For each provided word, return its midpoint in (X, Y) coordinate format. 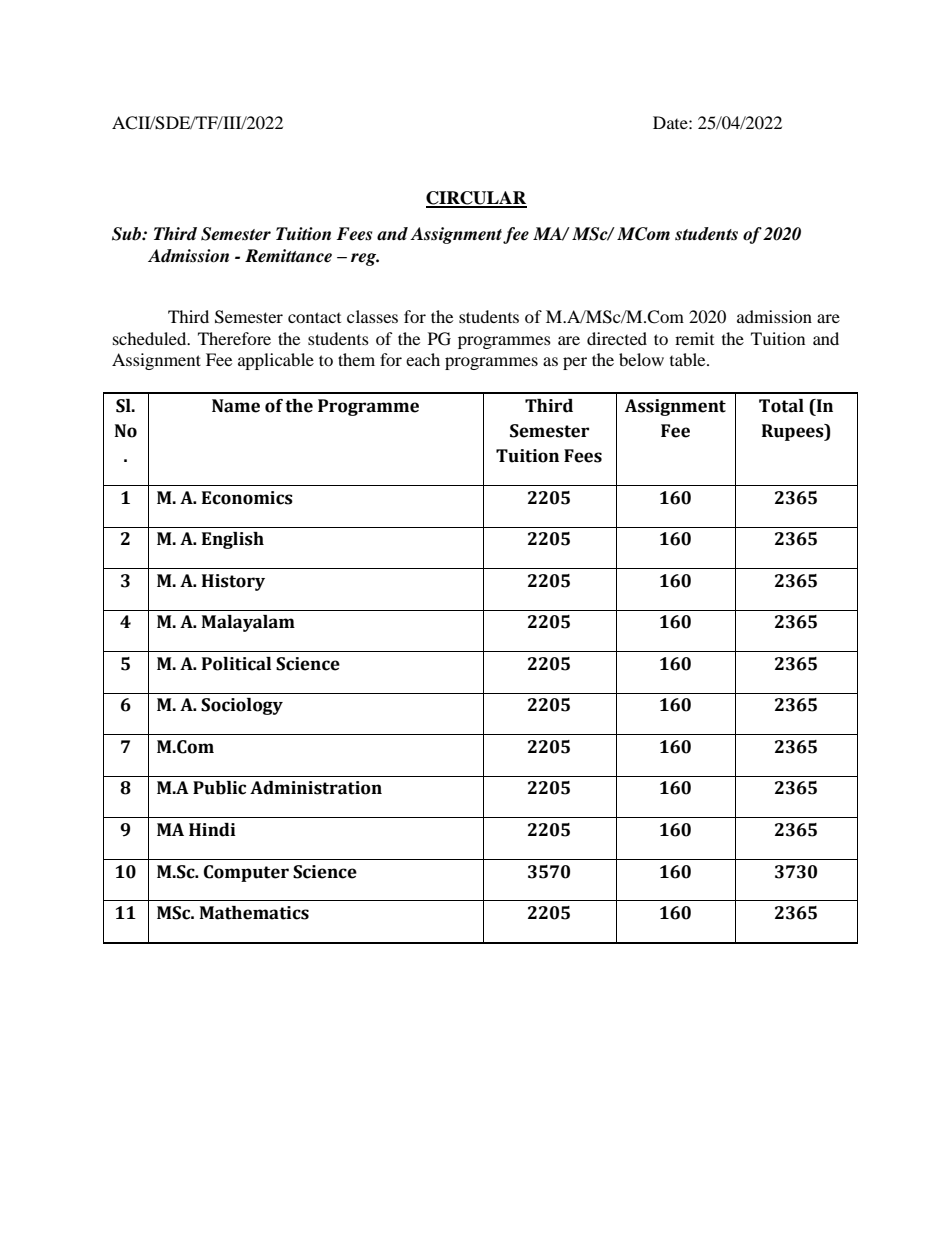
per (575, 363)
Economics (247, 498)
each (423, 359)
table (689, 359)
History (233, 582)
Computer (246, 873)
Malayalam (248, 623)
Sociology (242, 706)
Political (236, 664)
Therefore (234, 338)
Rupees (794, 432)
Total (781, 406)
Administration (316, 788)
